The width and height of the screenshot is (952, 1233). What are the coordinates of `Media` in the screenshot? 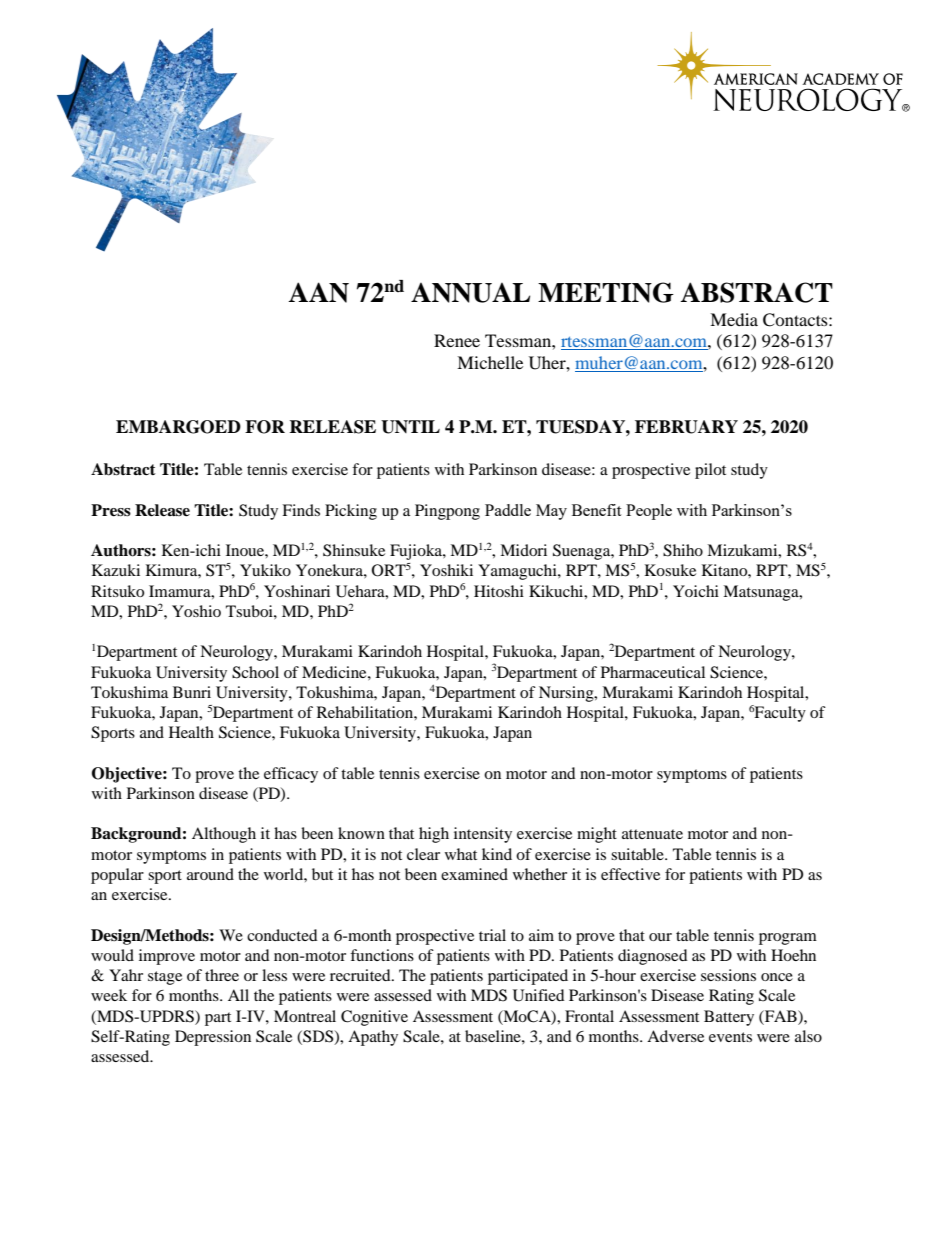 It's located at (734, 319).
